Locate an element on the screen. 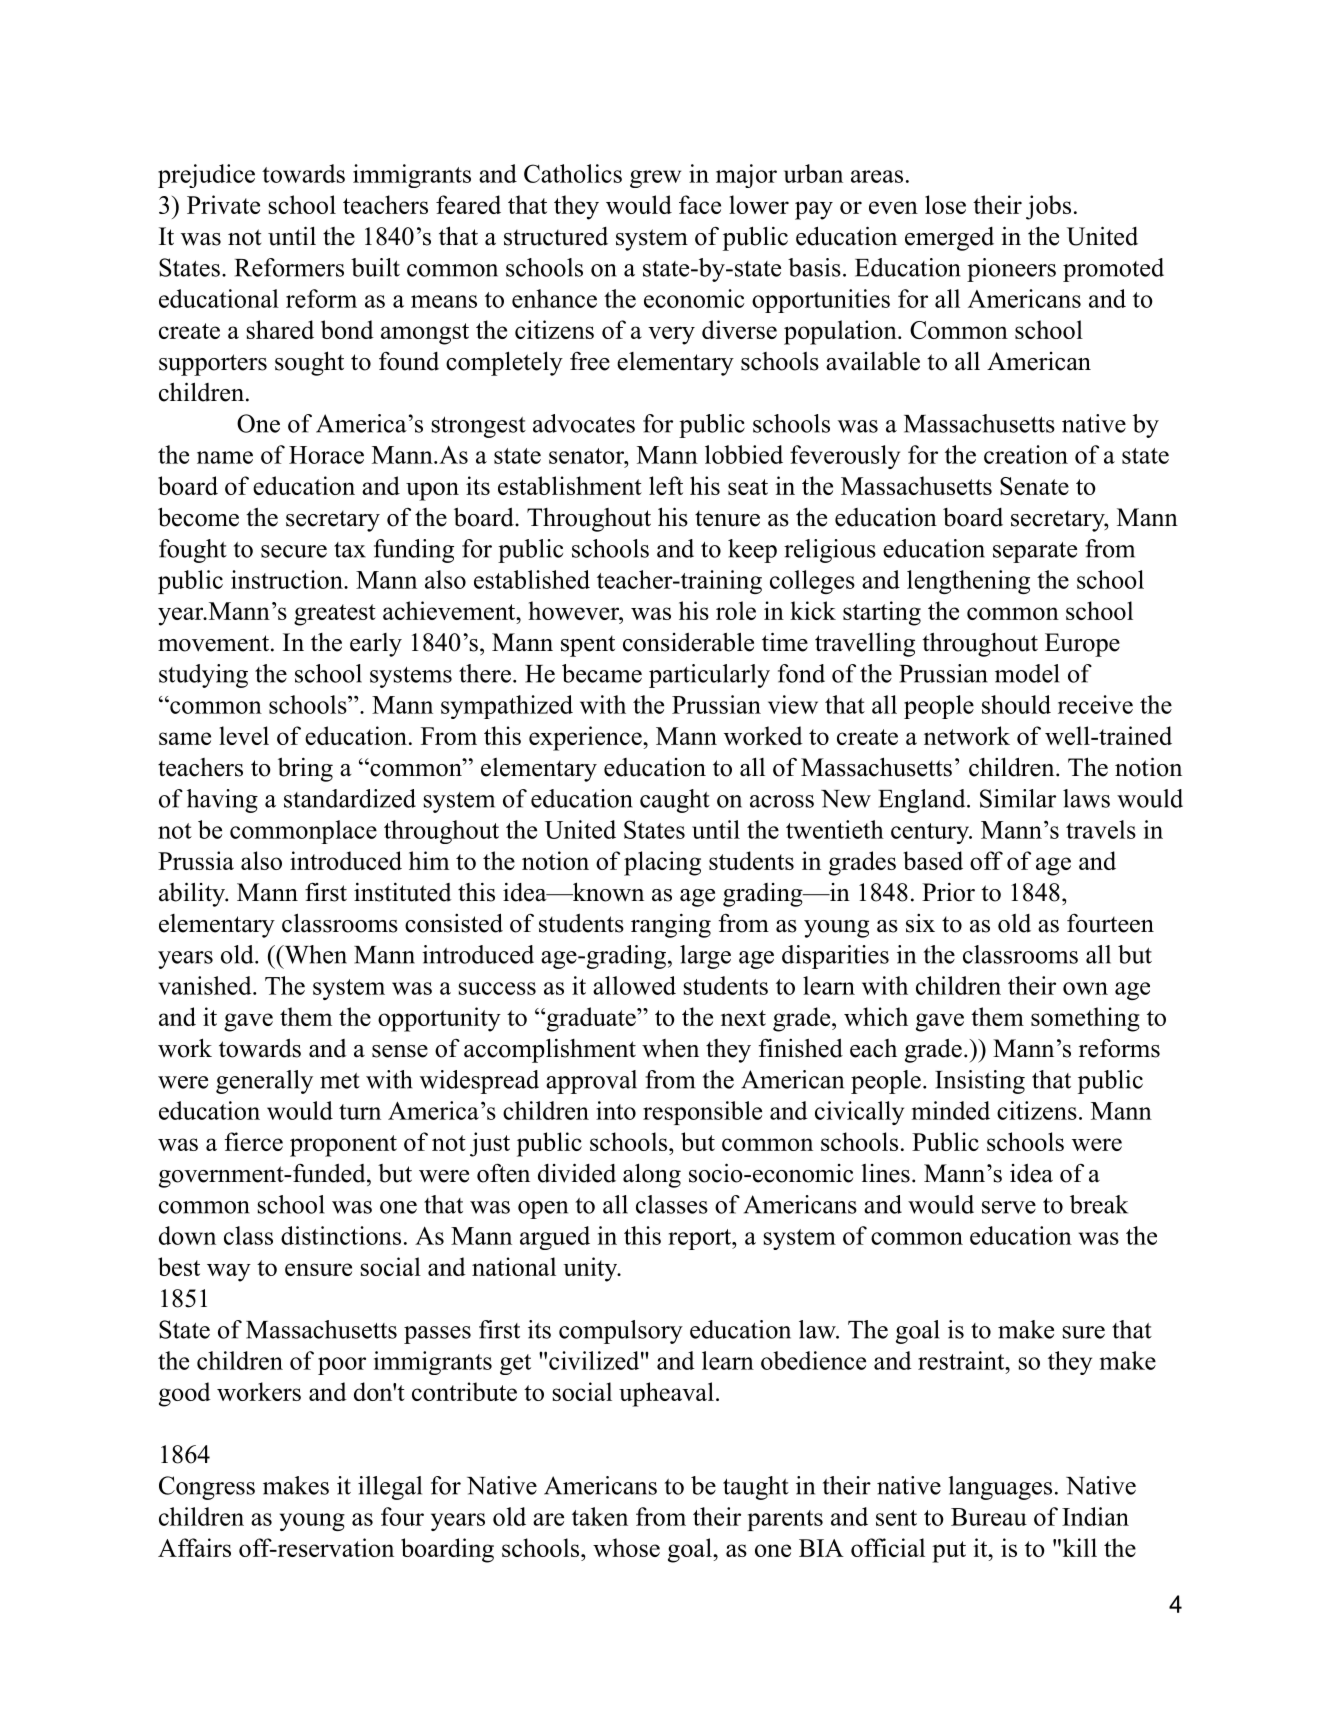 This screenshot has height=1736, width=1342. grew is located at coordinates (655, 179).
